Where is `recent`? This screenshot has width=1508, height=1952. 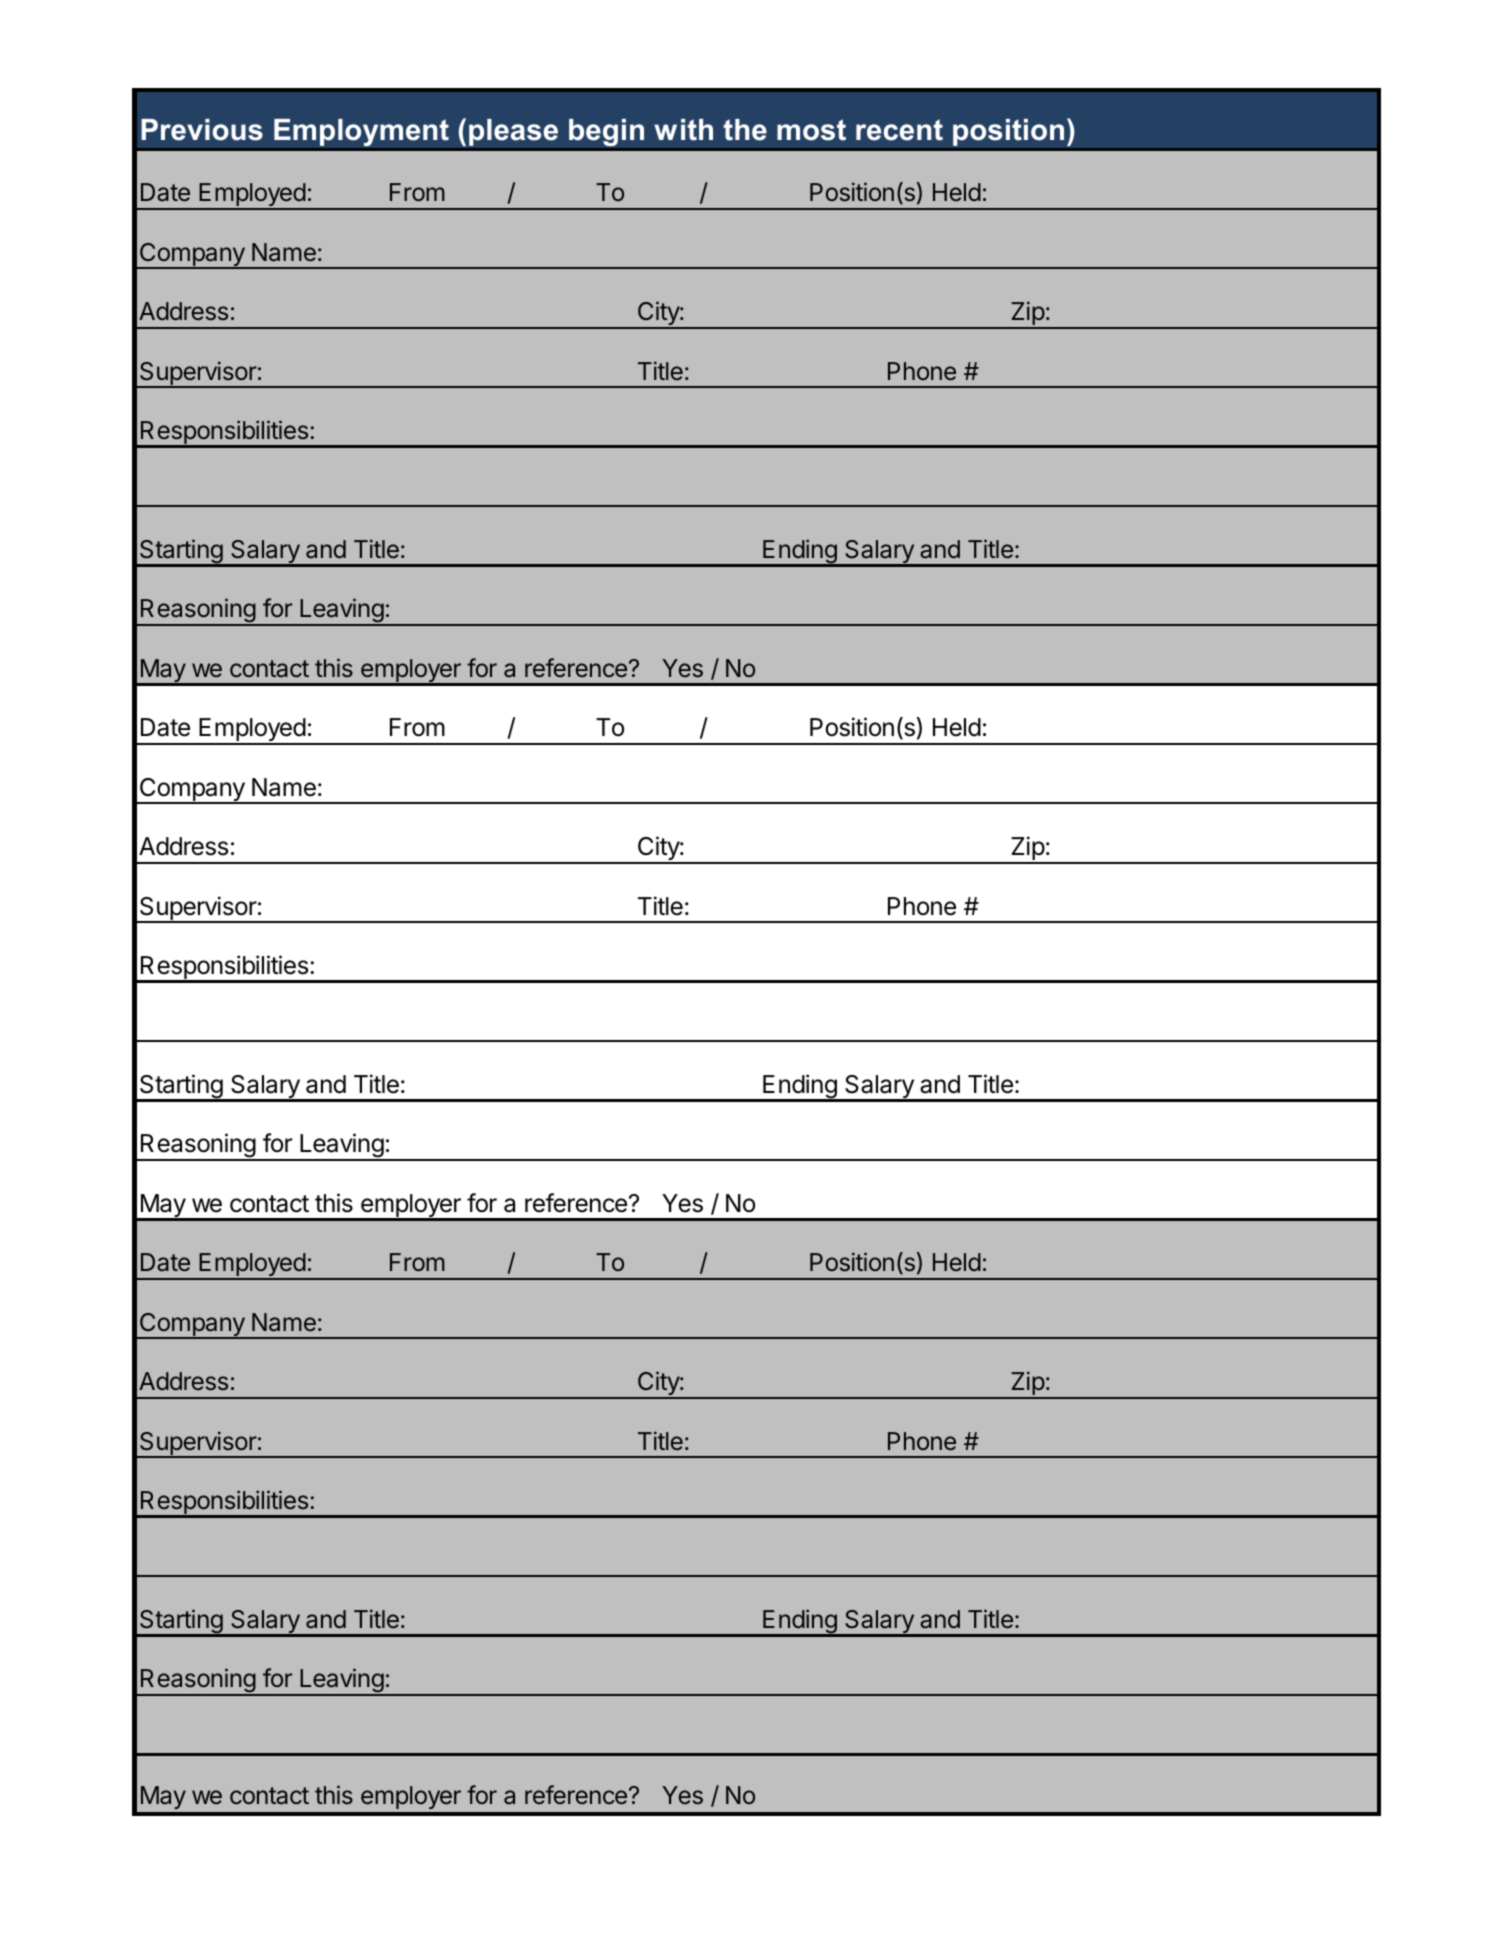
recent is located at coordinates (899, 130).
